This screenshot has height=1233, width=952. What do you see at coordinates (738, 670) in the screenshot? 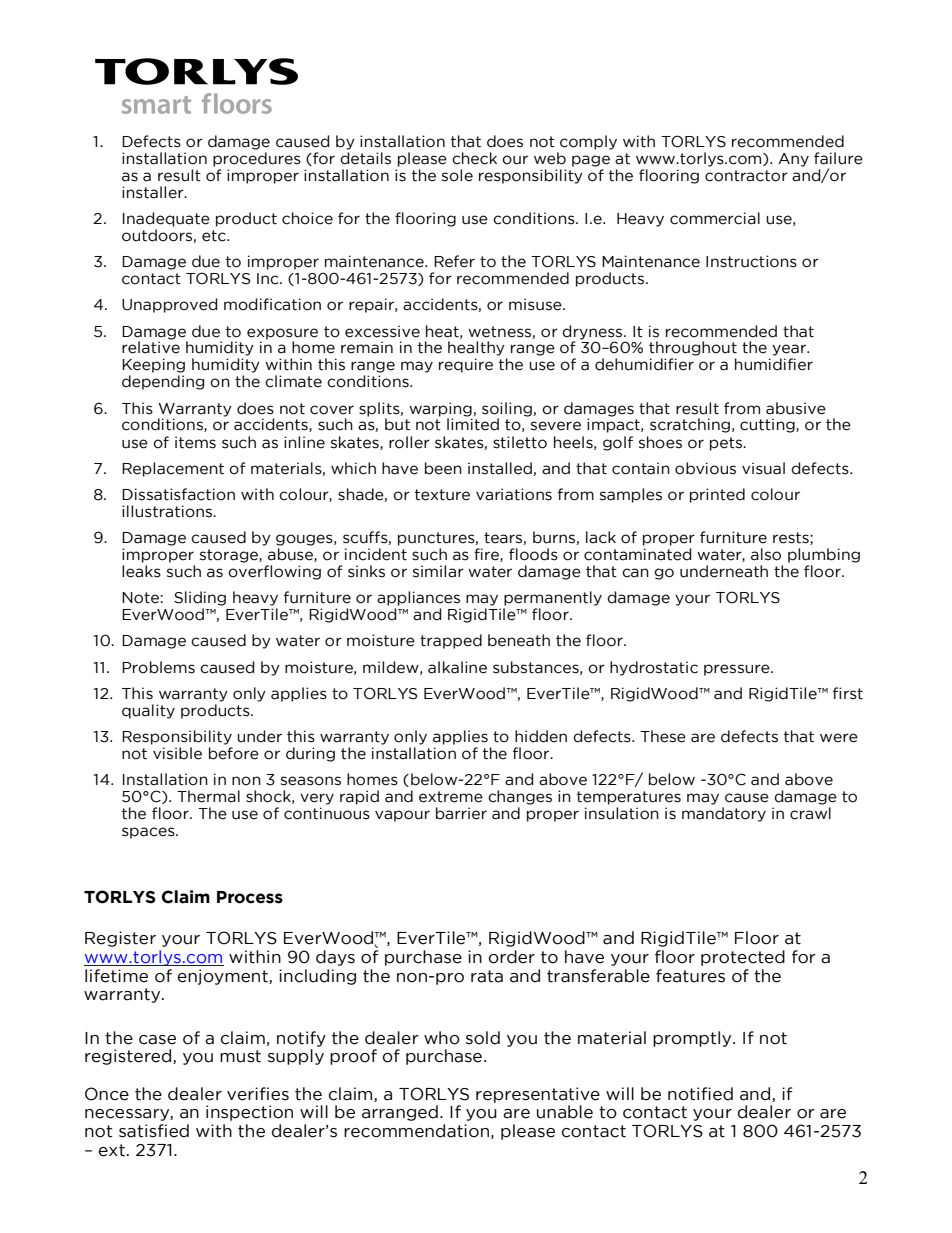
I see `pressure` at bounding box center [738, 670].
